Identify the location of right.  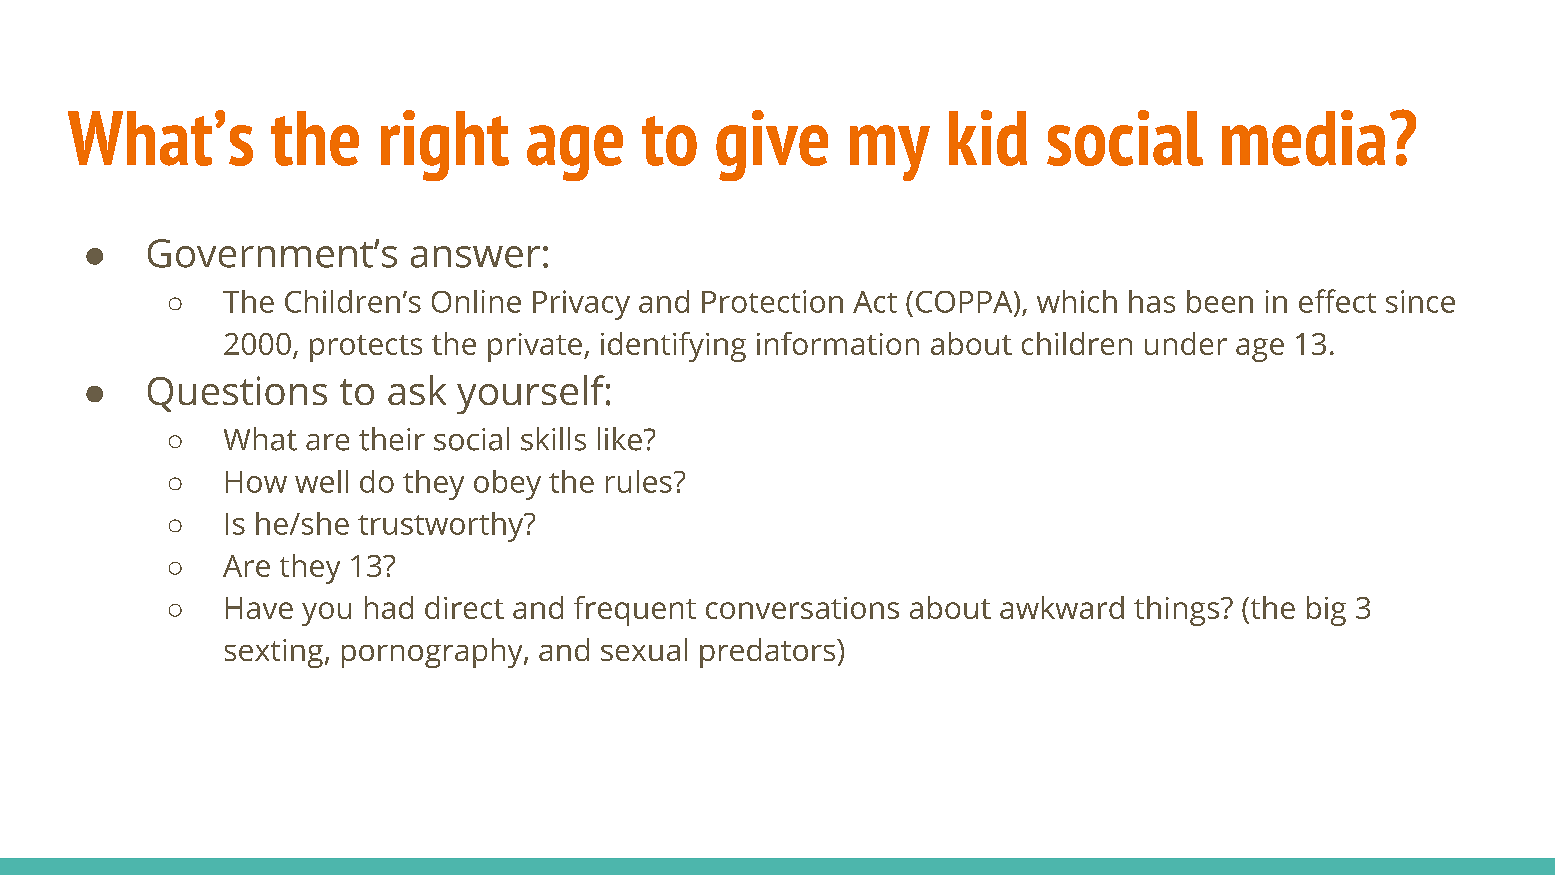
(445, 145).
